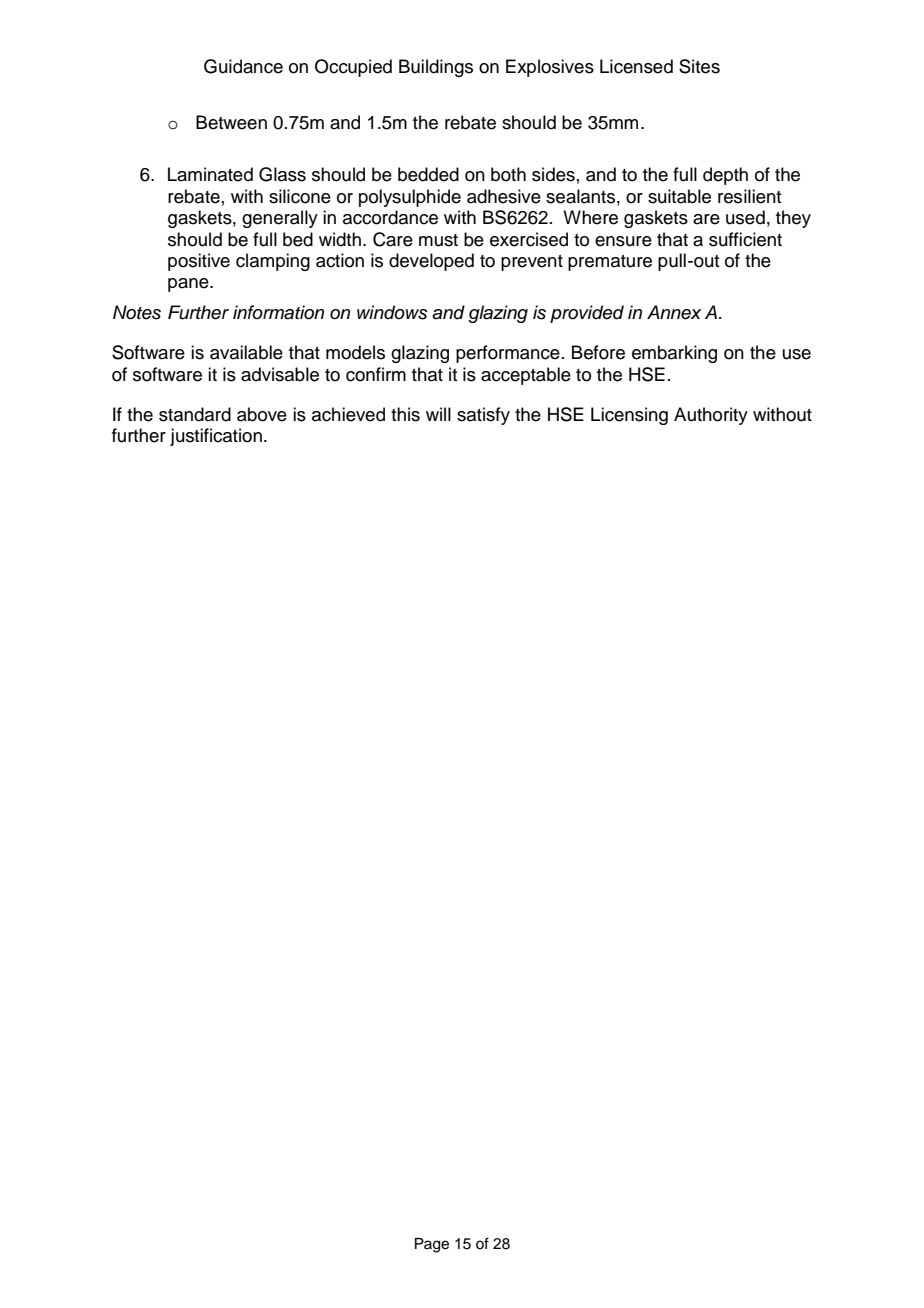  I want to click on Buildings, so click(436, 68).
